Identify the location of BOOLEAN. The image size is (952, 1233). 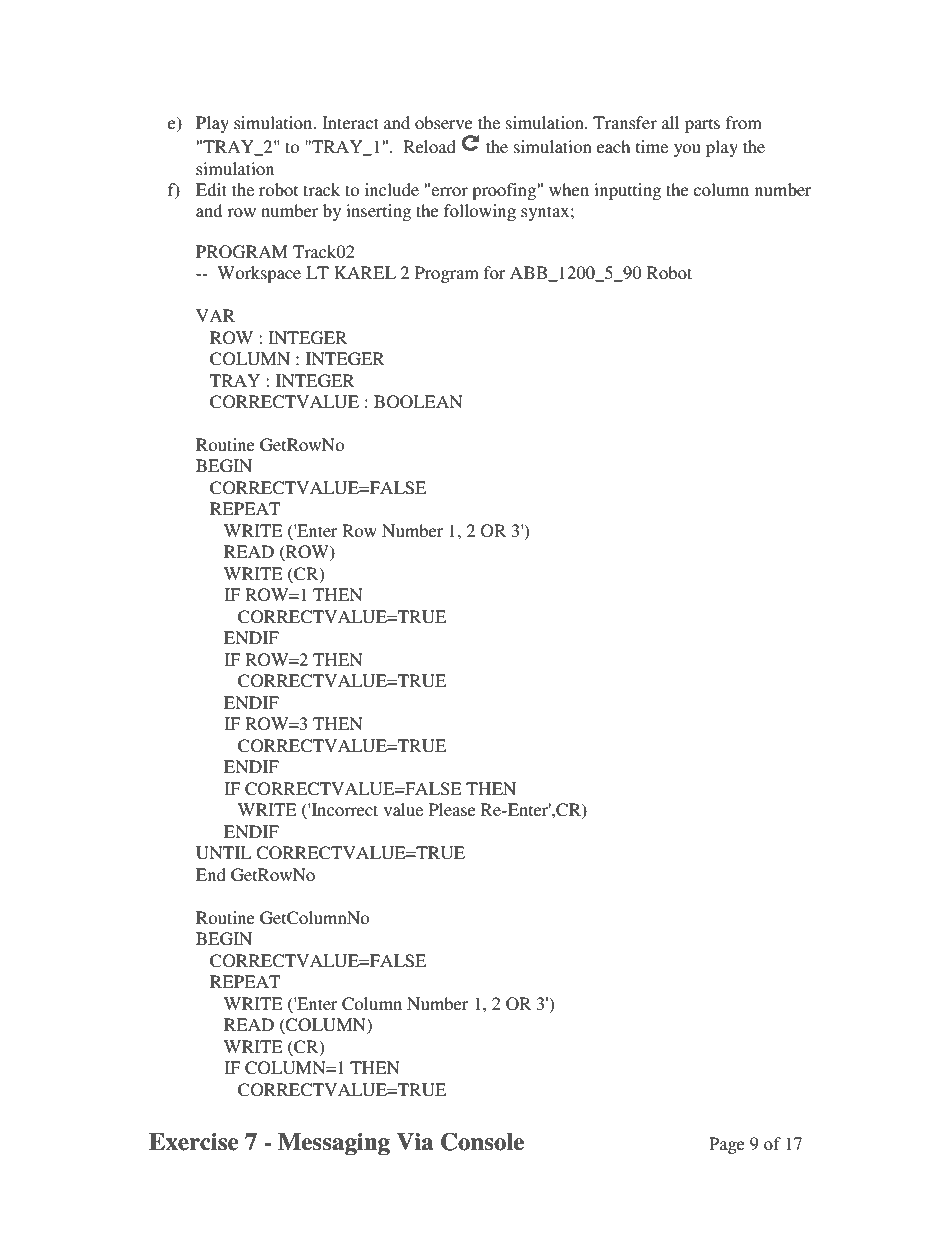
(418, 402).
